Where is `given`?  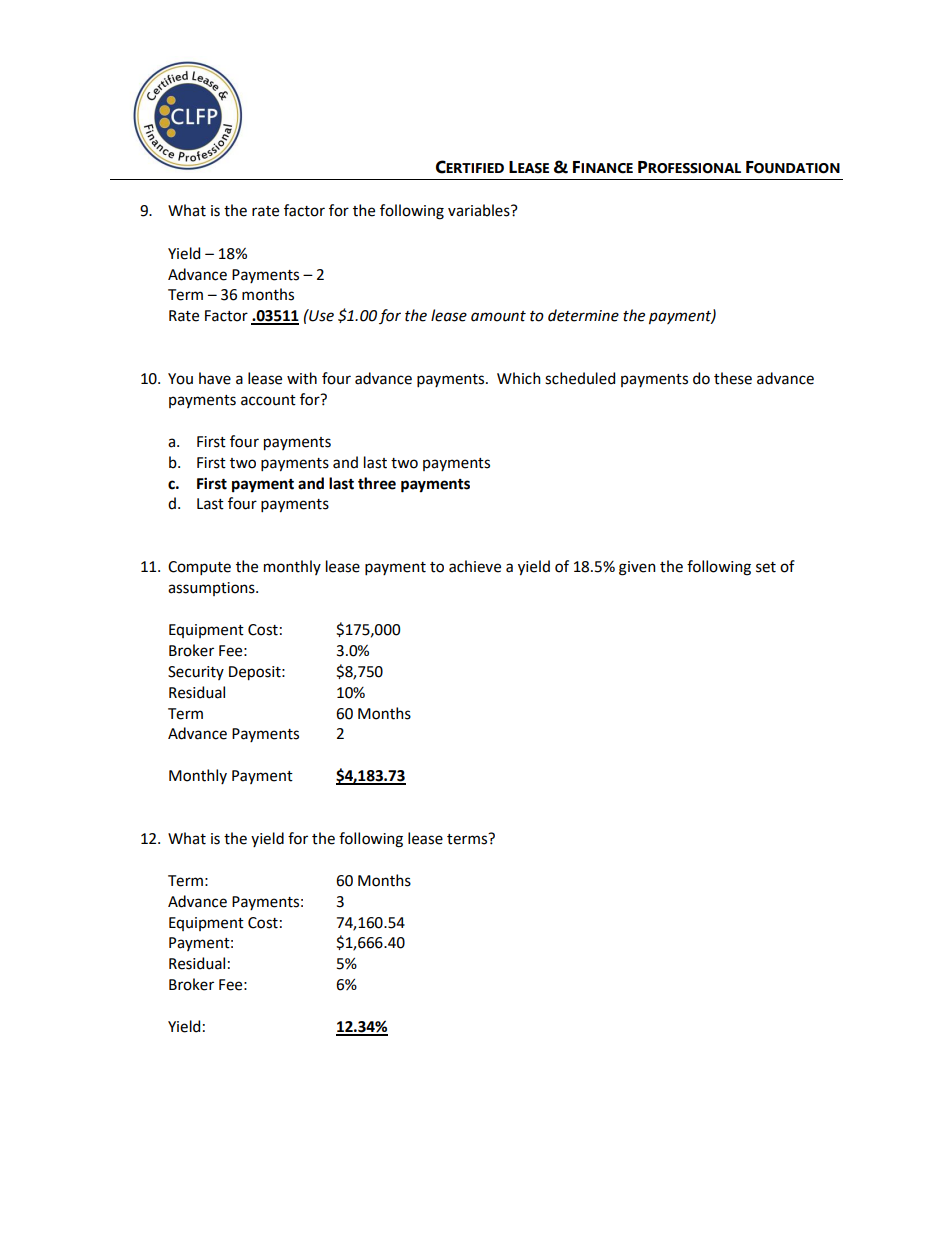 given is located at coordinates (637, 568).
